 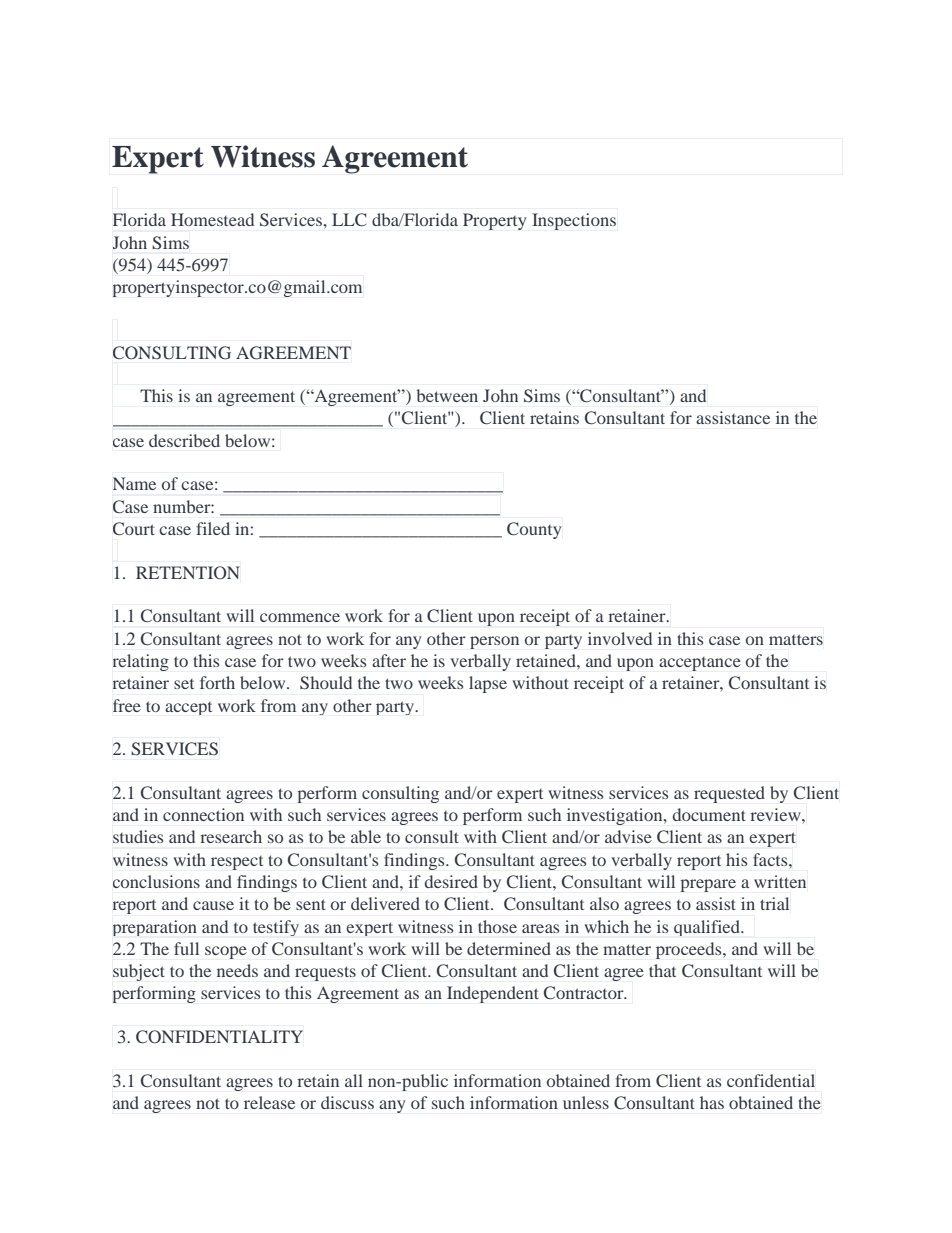 What do you see at coordinates (451, 881) in the image?
I see `desired` at bounding box center [451, 881].
